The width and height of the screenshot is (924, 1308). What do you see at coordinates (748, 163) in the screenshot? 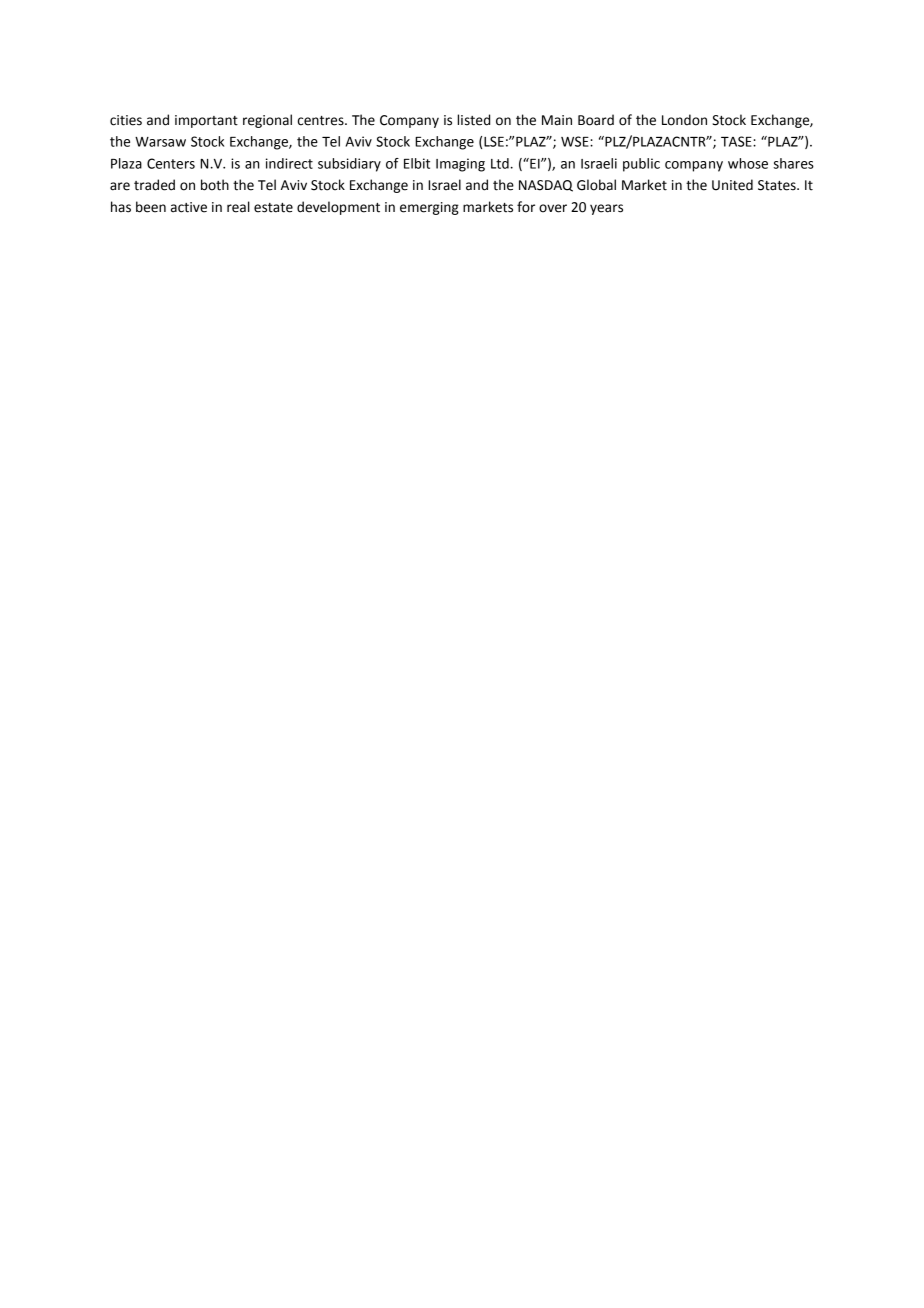
I see `whose` at bounding box center [748, 163].
